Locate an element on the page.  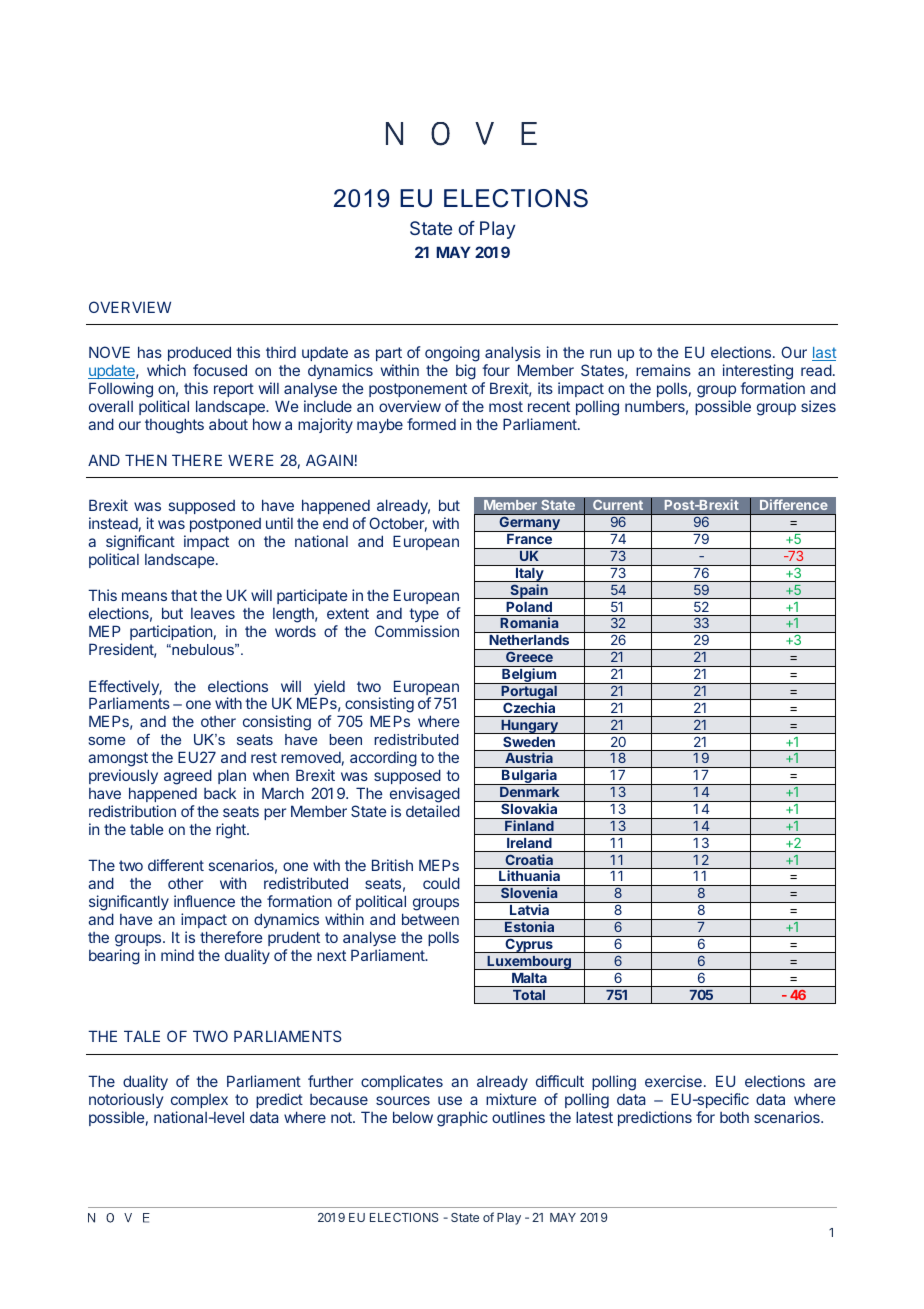
remains is located at coordinates (663, 370).
